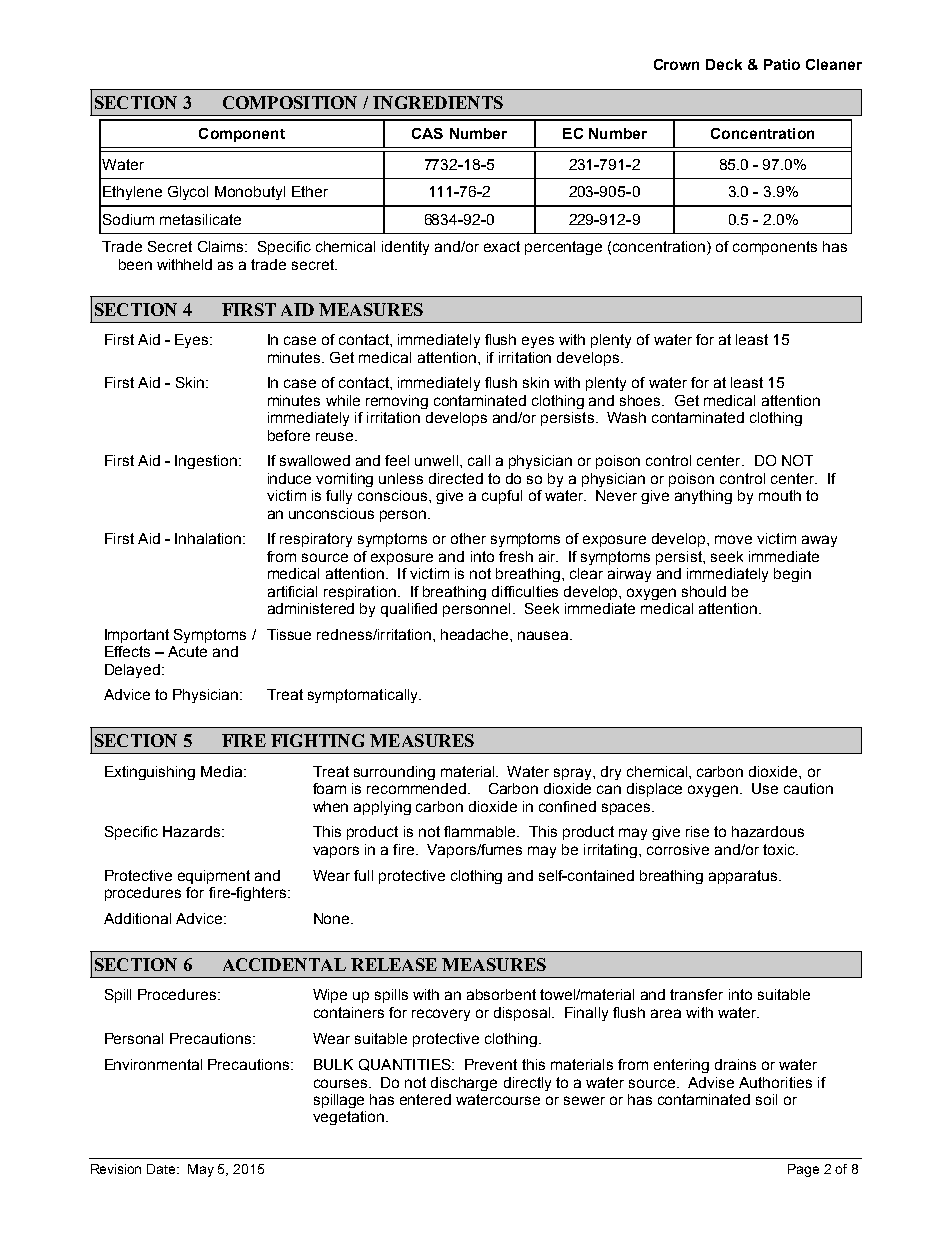 The width and height of the screenshot is (952, 1233). Describe the element at coordinates (187, 651) in the screenshot. I see `Acute` at that location.
